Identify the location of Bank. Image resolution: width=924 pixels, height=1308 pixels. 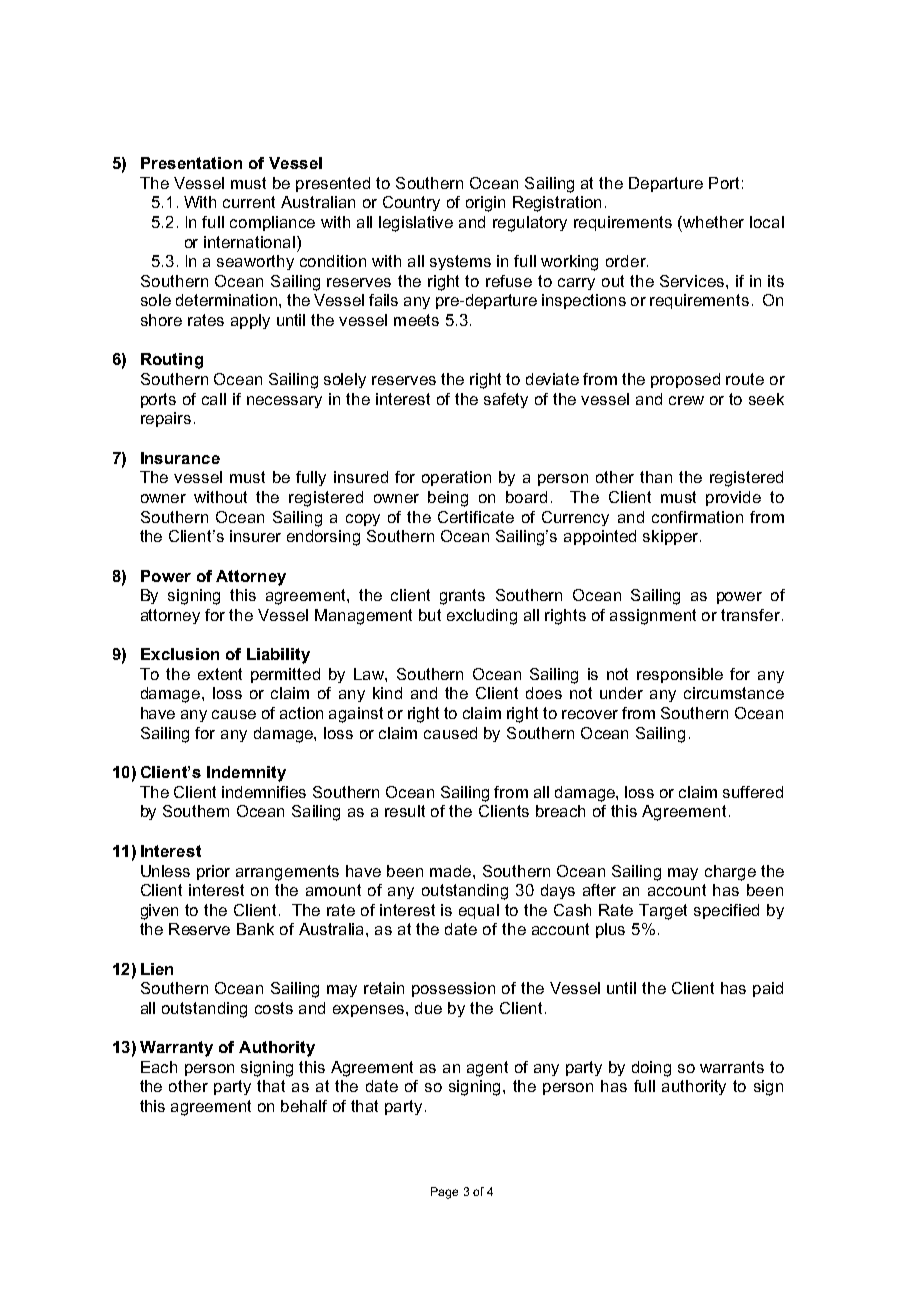
(255, 929).
